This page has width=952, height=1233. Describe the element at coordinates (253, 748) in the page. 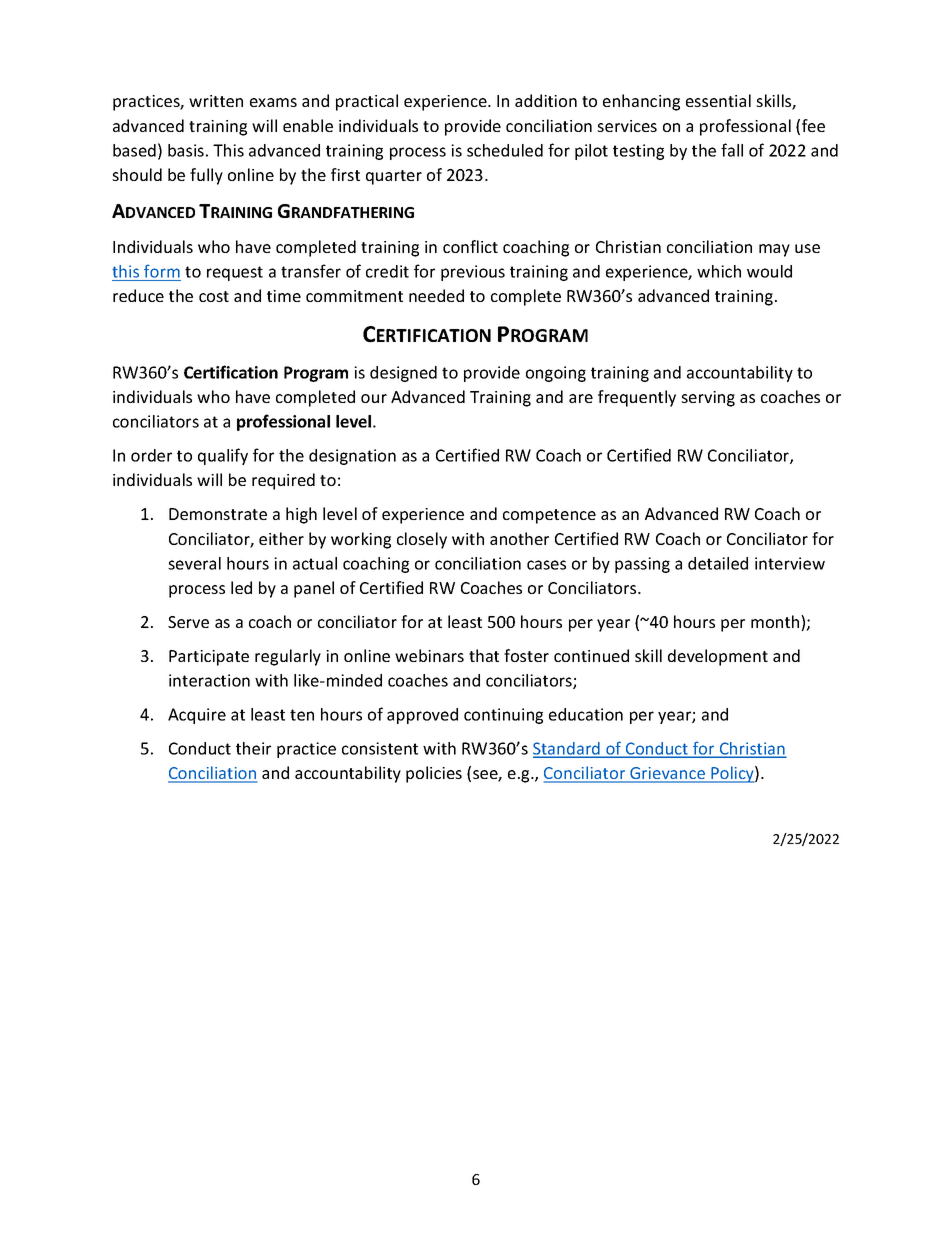

I see `their` at that location.
